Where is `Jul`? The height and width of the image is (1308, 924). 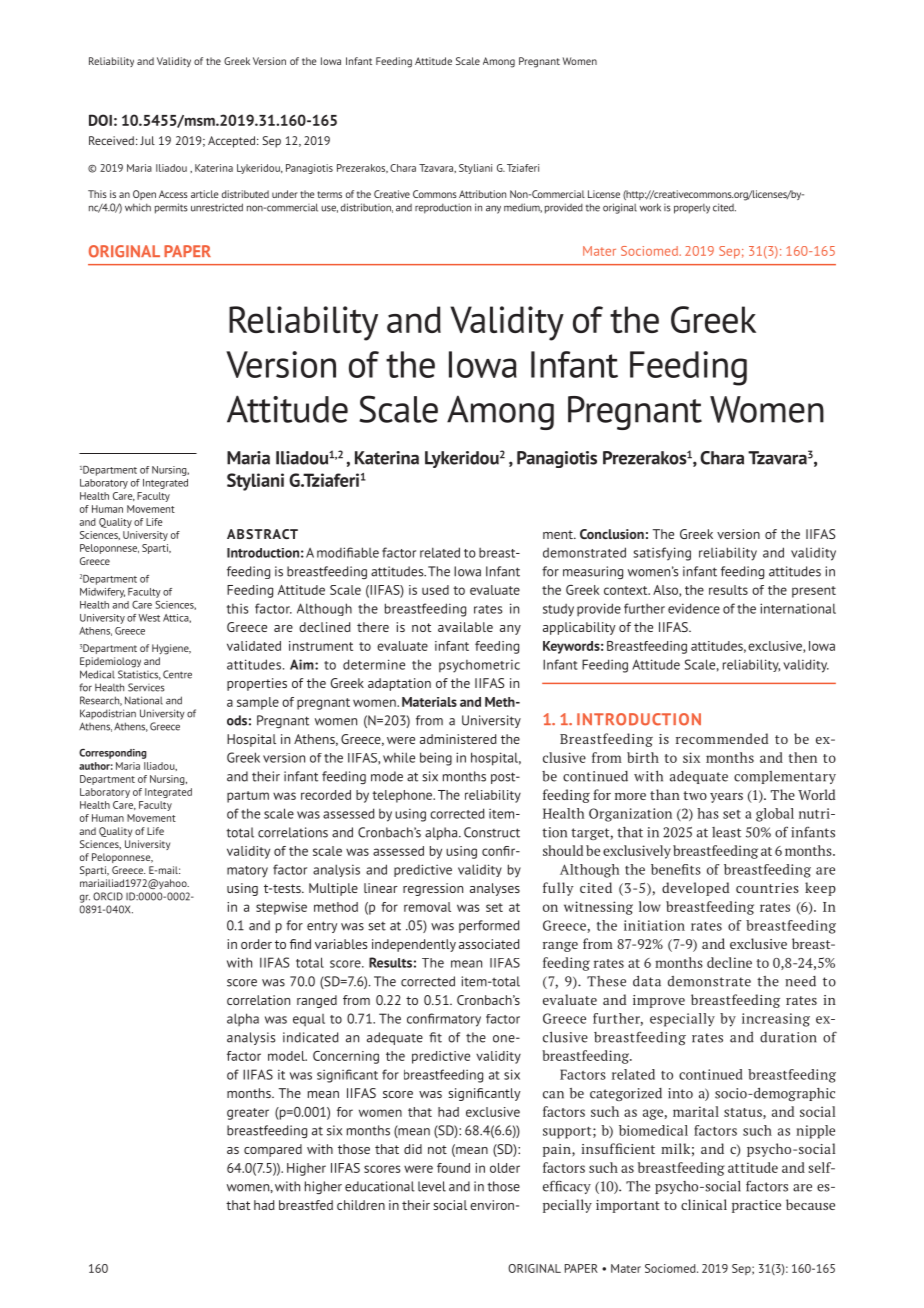 Jul is located at coordinates (147, 140).
